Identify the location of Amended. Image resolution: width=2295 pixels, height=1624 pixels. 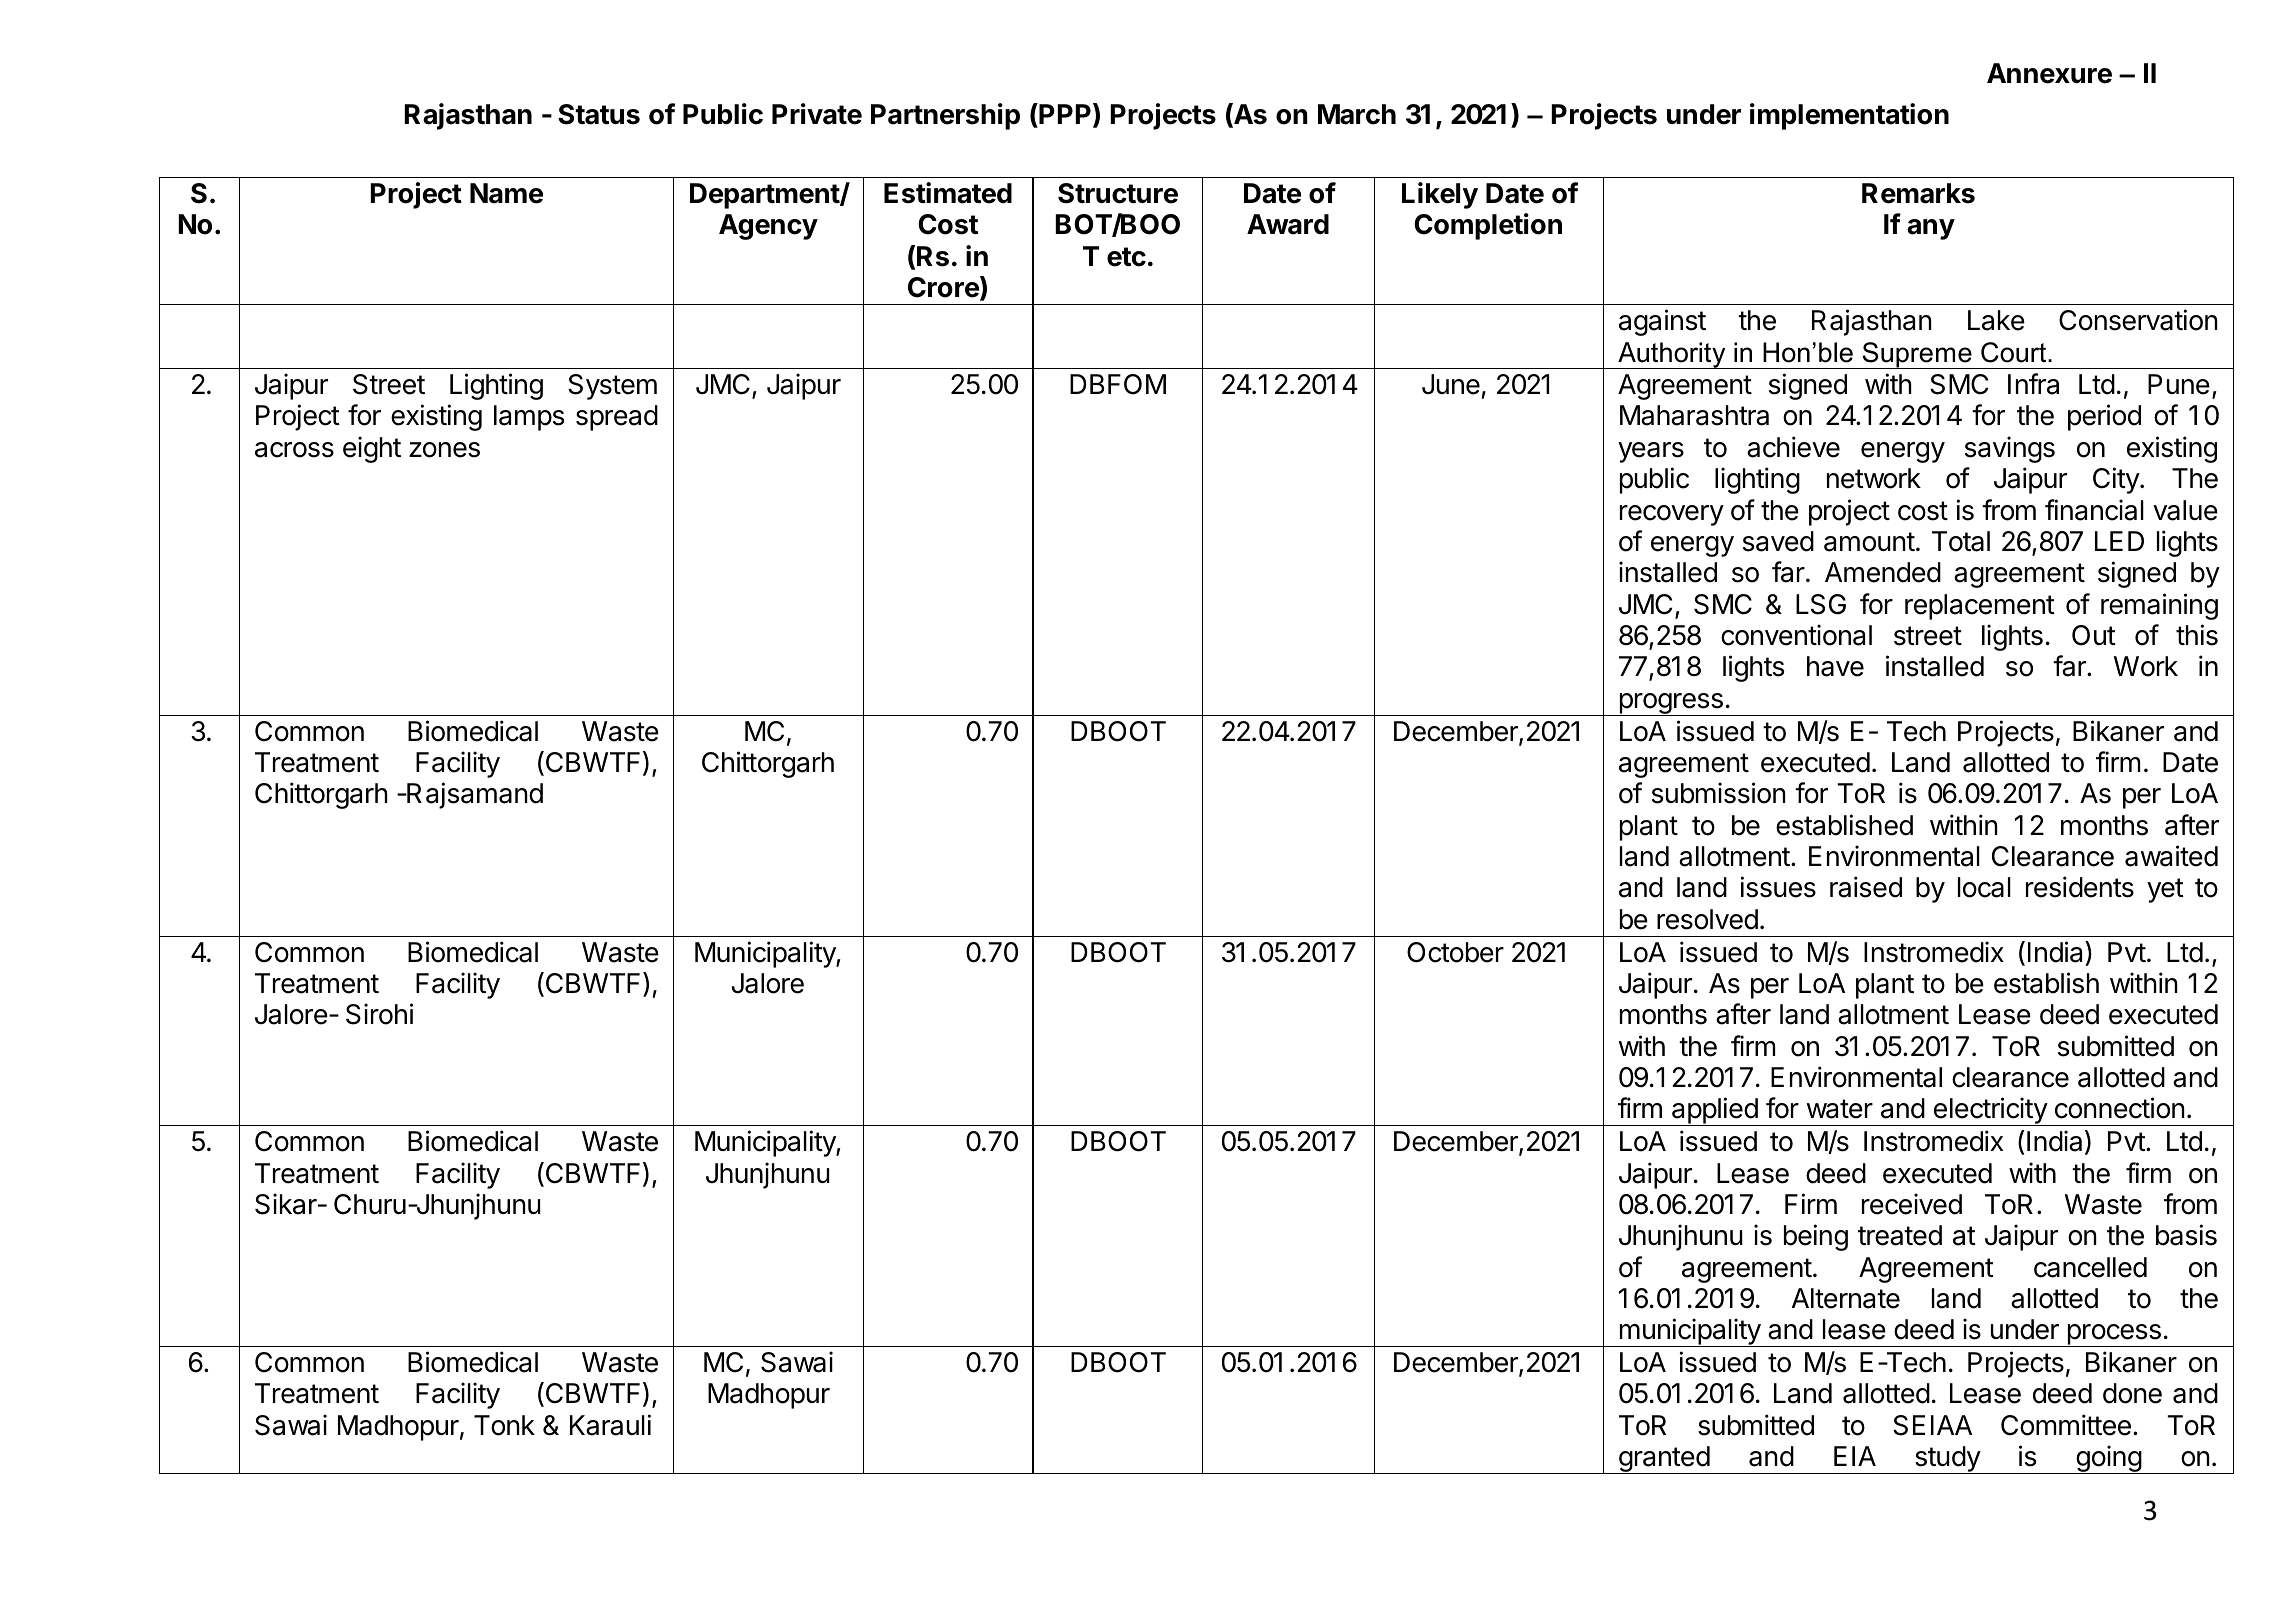
(1883, 572).
